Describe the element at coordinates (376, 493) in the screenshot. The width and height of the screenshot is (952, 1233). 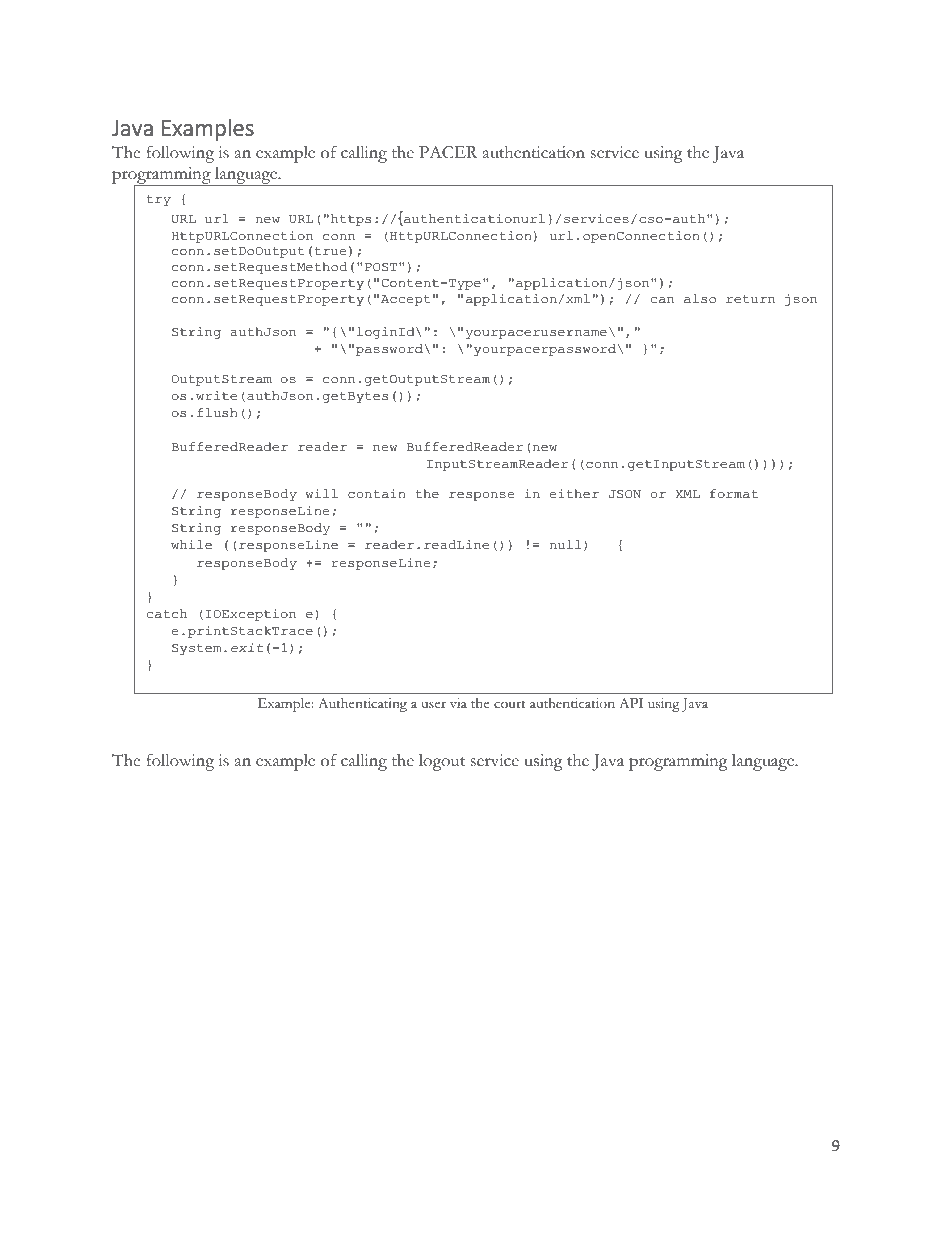
I see `contain` at that location.
